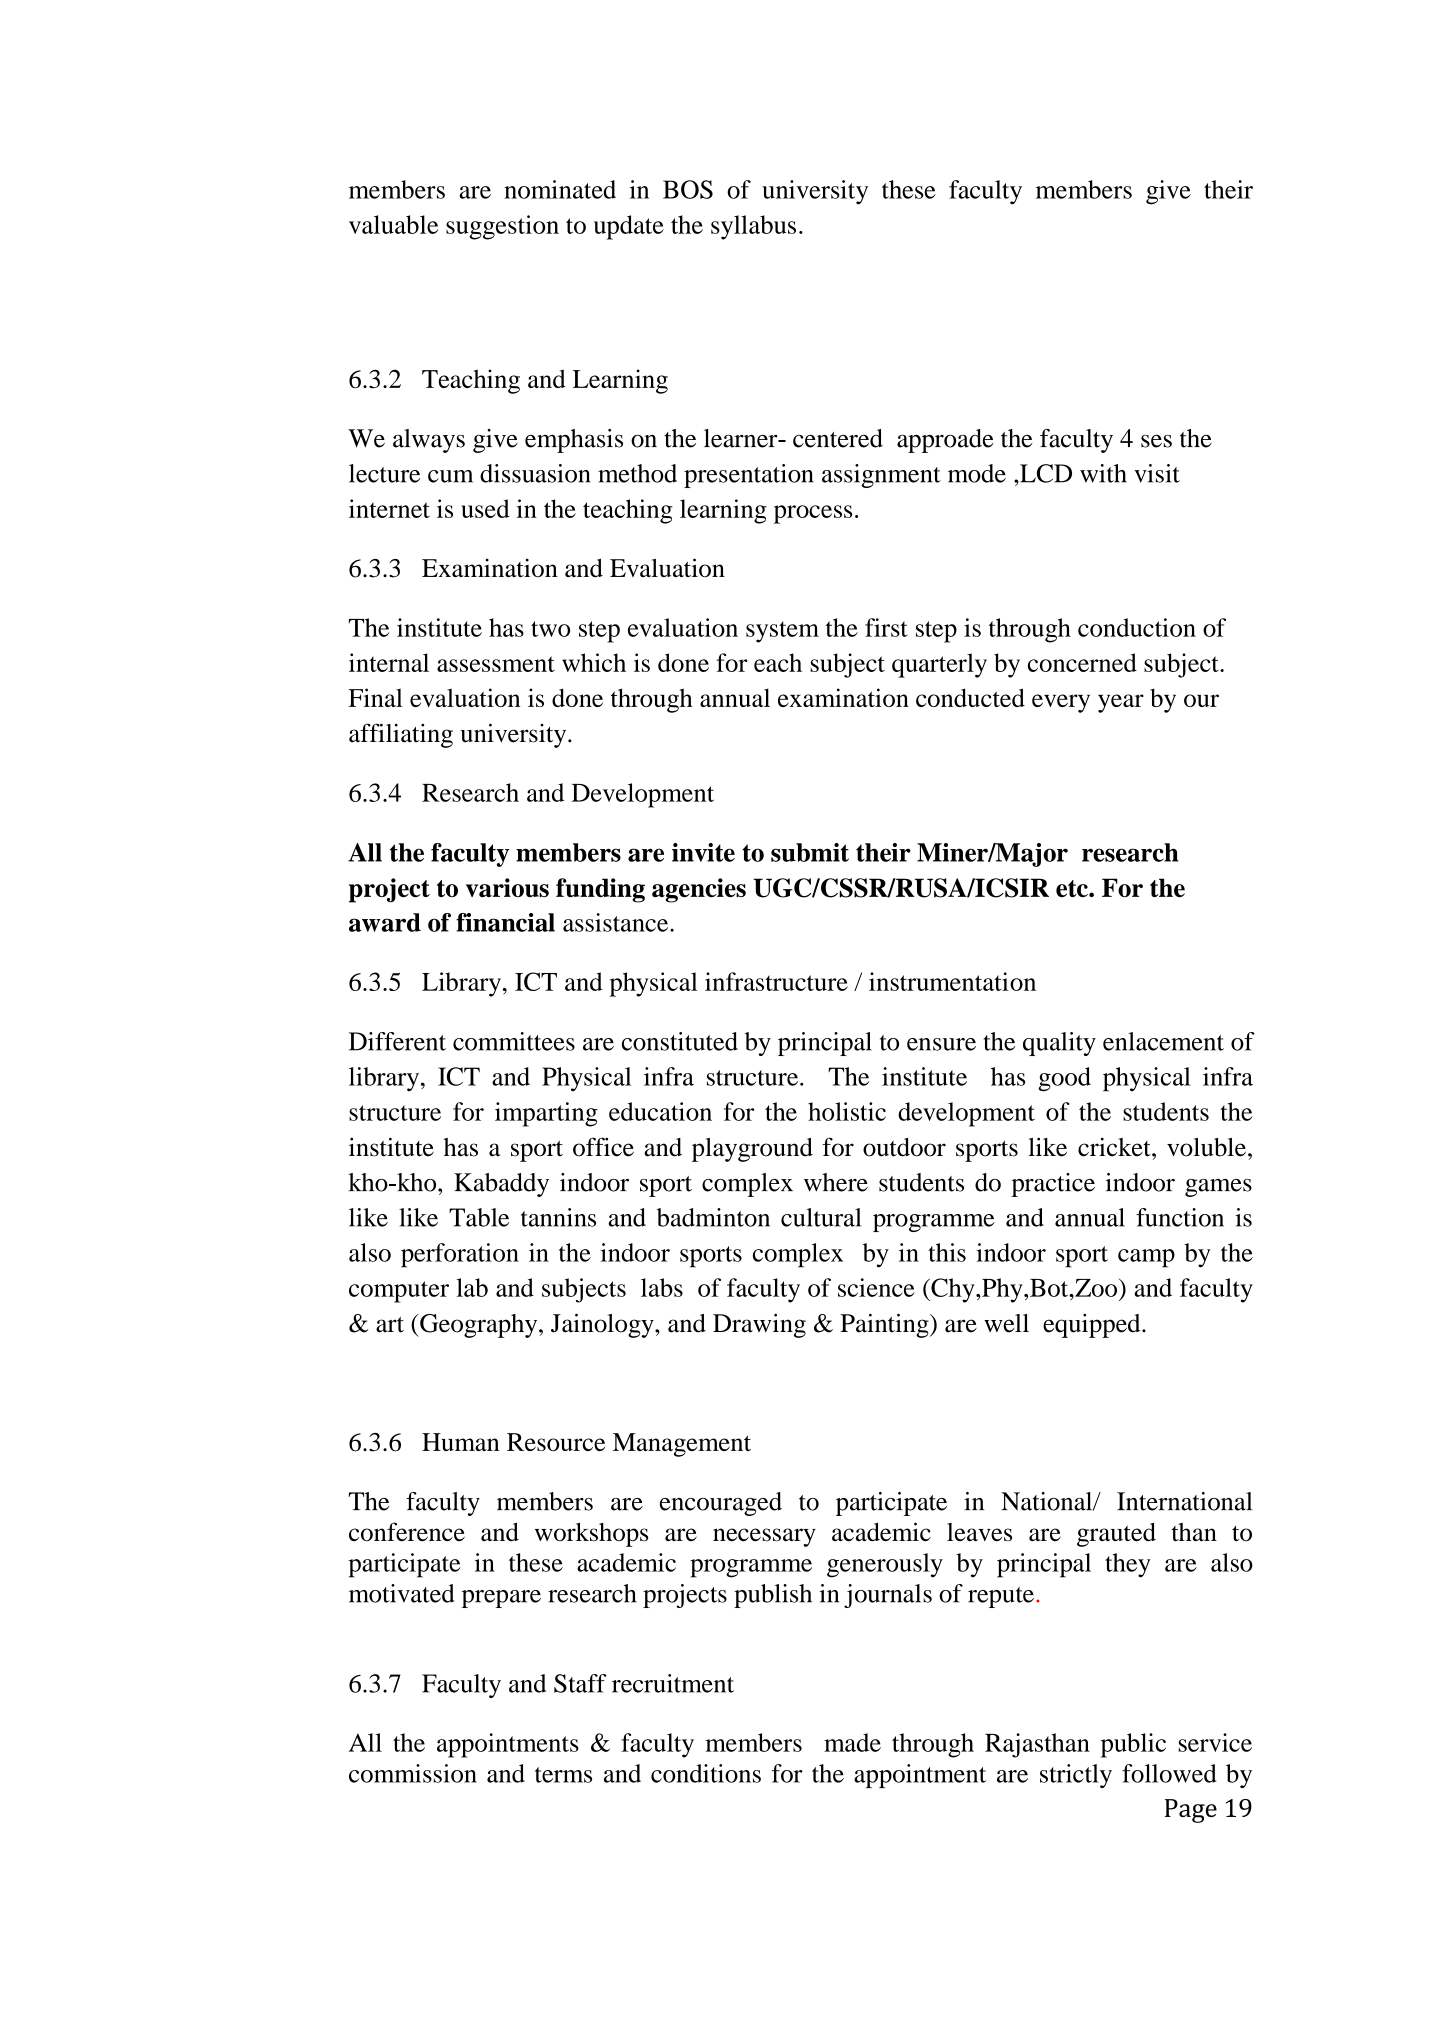 The width and height of the page is (1441, 2038). What do you see at coordinates (502, 227) in the page?
I see `suggestion` at bounding box center [502, 227].
